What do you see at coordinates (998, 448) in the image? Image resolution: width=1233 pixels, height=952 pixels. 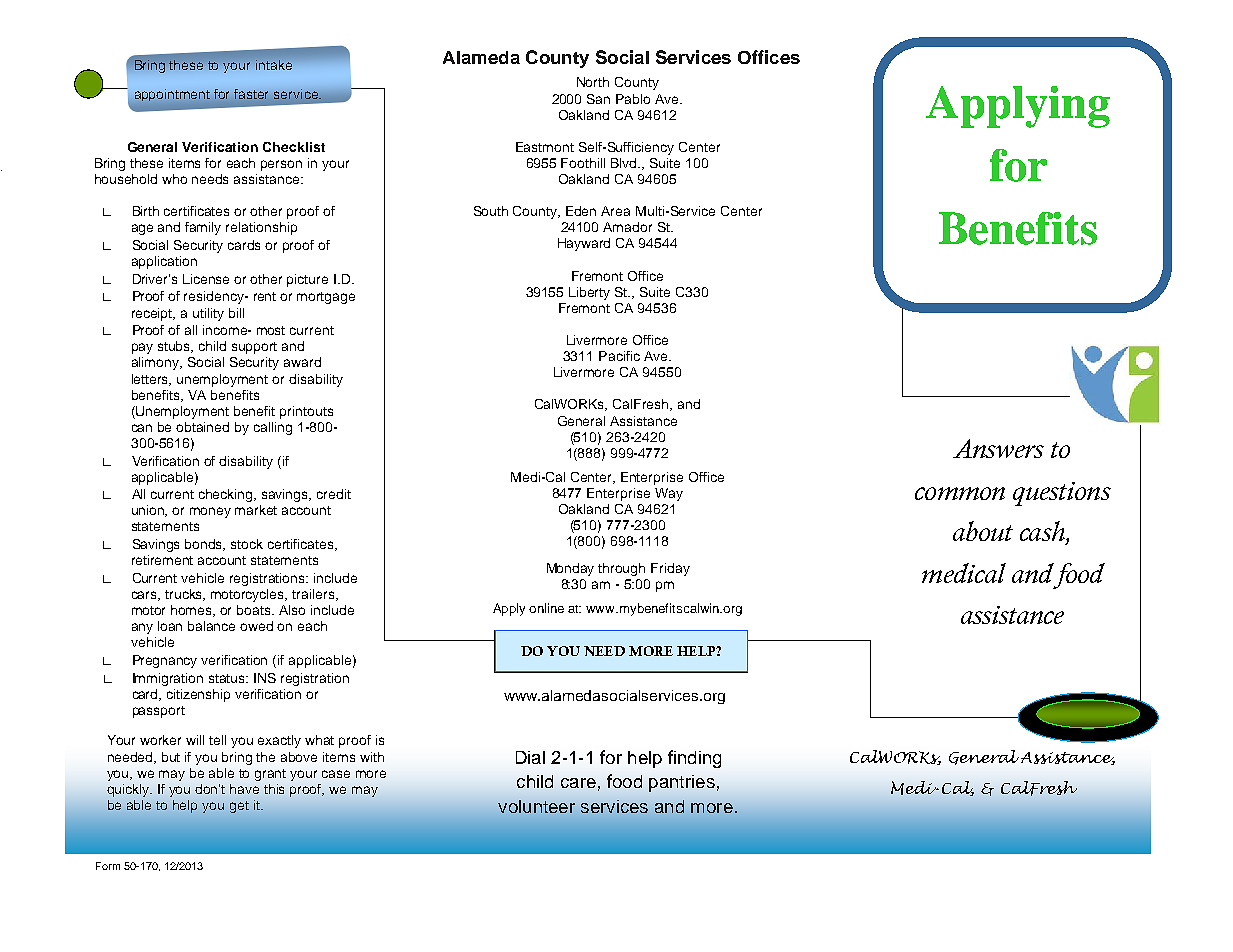 I see `Answers` at bounding box center [998, 448].
